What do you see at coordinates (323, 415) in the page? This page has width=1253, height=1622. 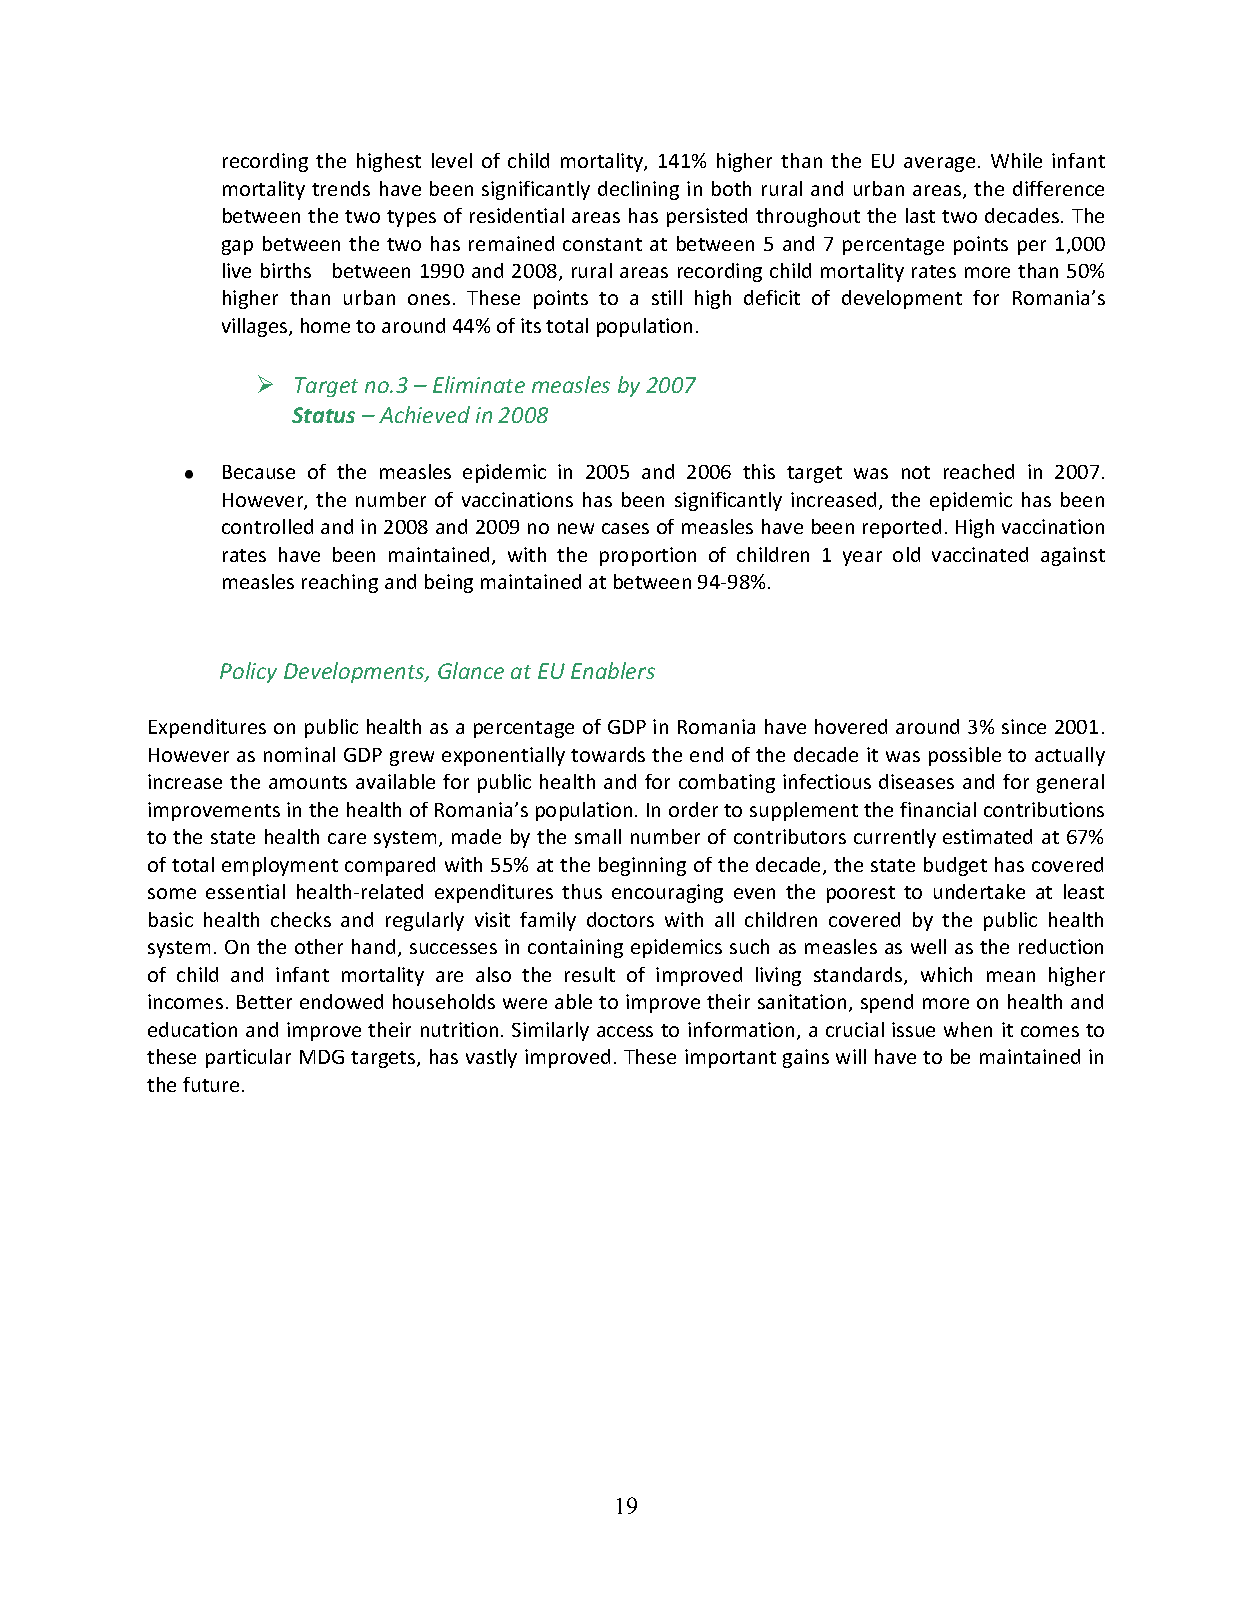 I see `Status` at bounding box center [323, 415].
